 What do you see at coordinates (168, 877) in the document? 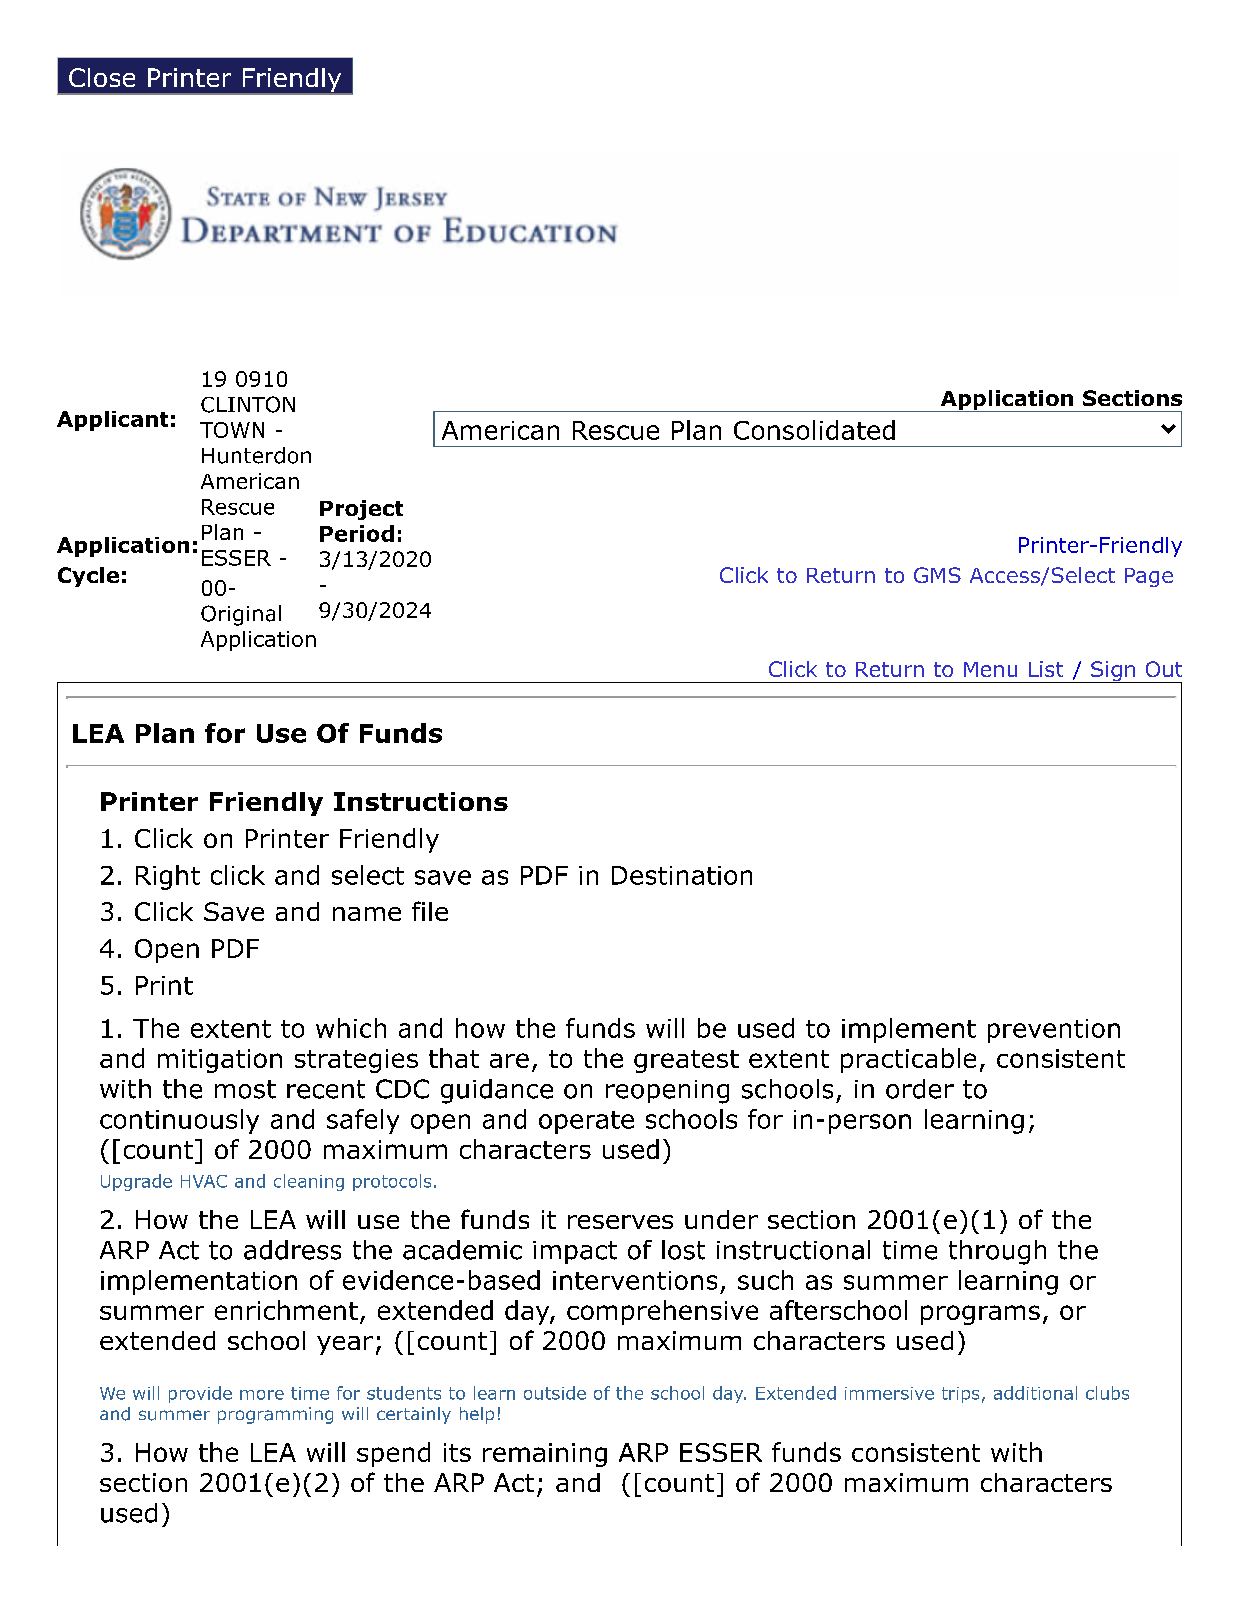
I see `Right` at bounding box center [168, 877].
